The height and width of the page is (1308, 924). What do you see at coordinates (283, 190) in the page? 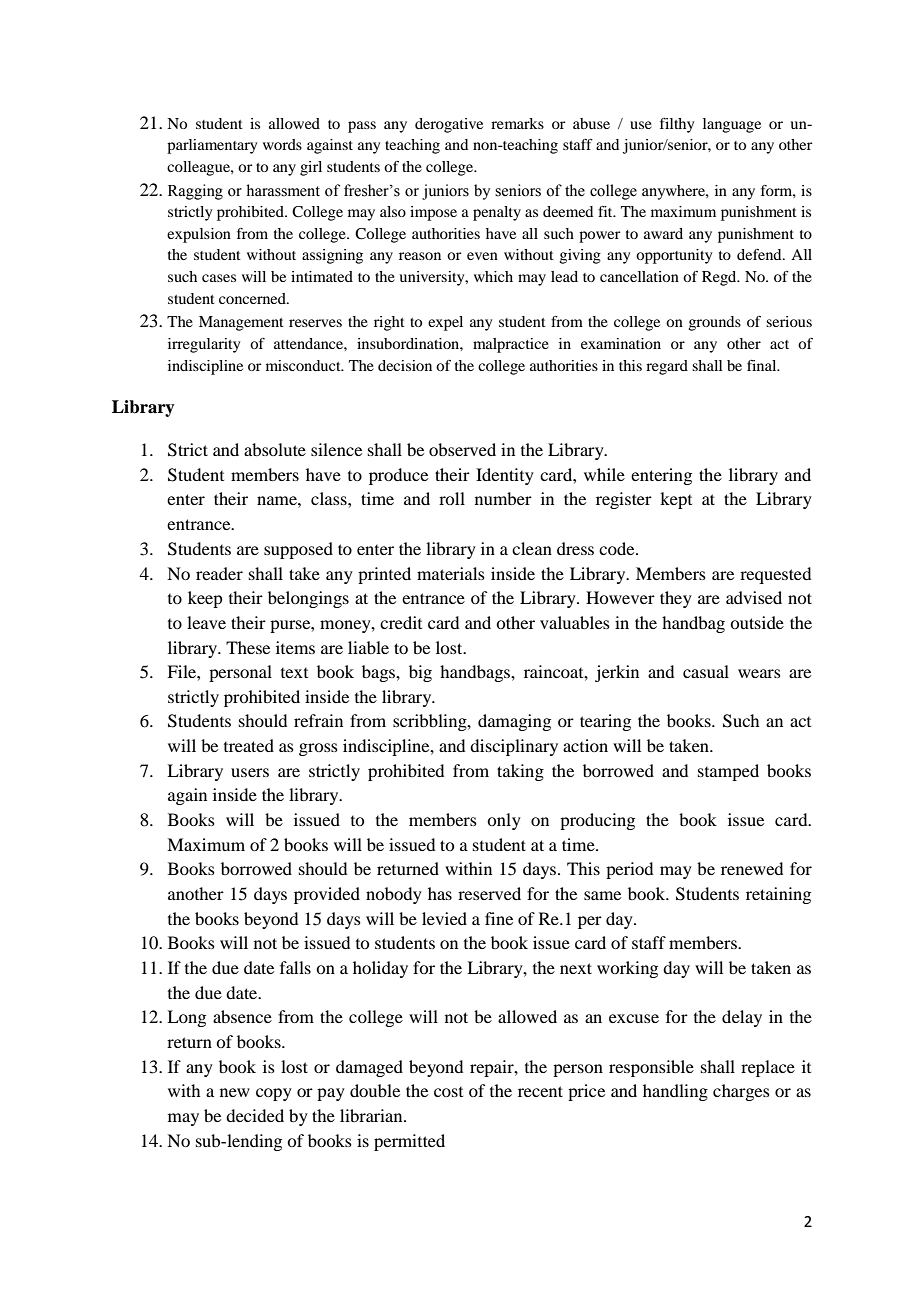
I see `harassment` at bounding box center [283, 190].
